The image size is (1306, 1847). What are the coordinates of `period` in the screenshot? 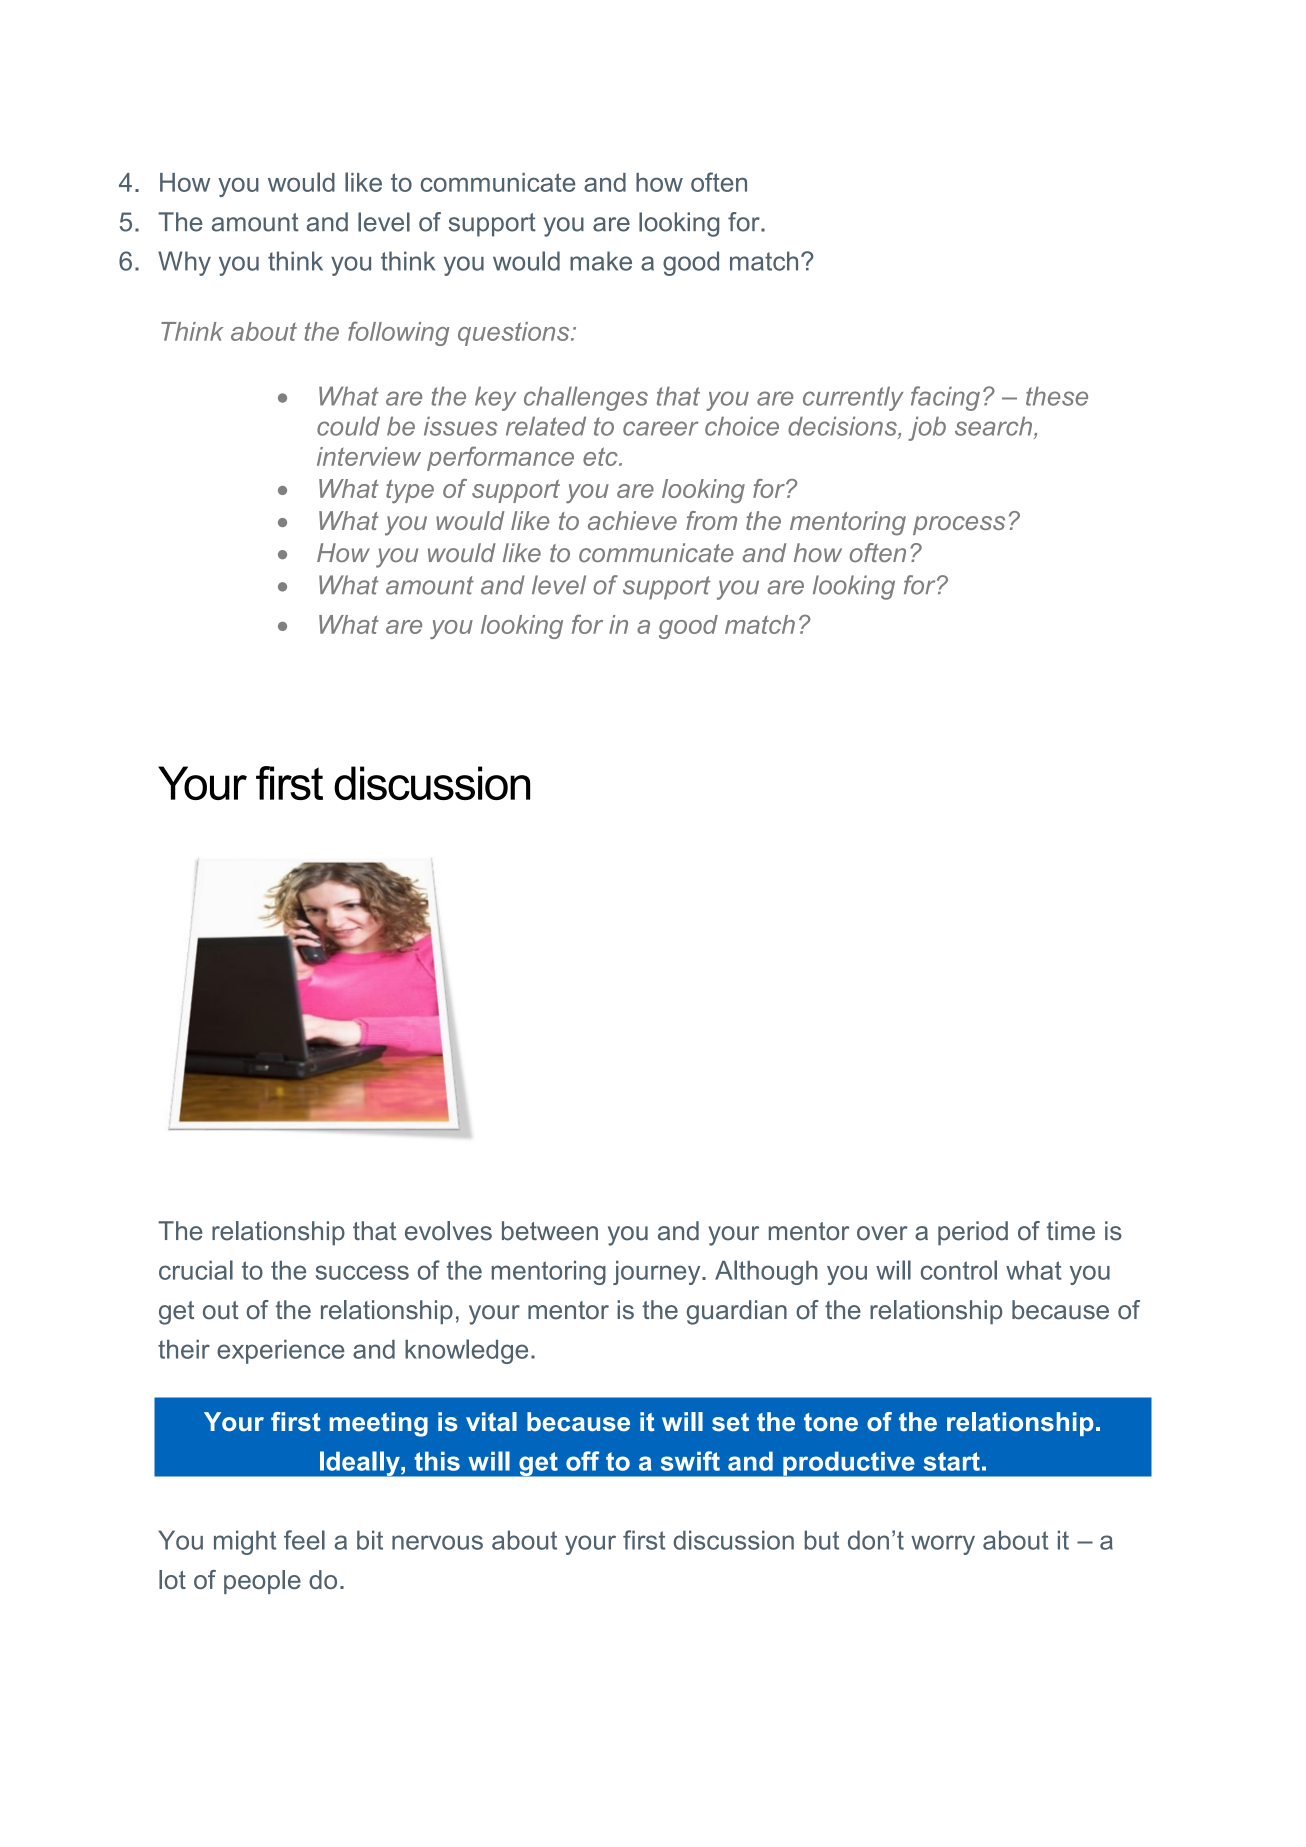 It's located at (973, 1233).
